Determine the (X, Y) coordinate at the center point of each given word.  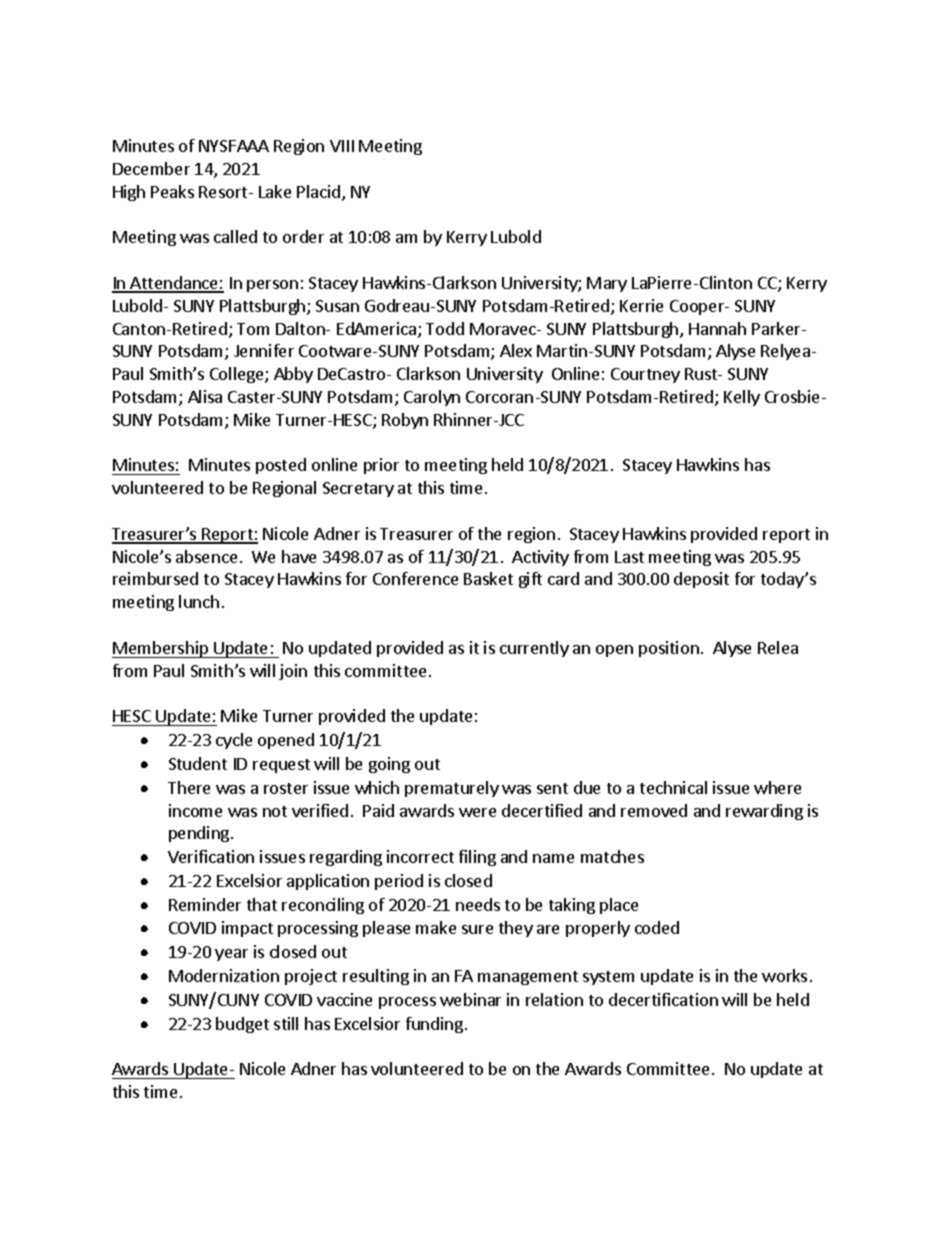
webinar (470, 999)
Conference (415, 578)
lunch (199, 601)
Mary (607, 284)
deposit (701, 580)
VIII (342, 146)
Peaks (172, 191)
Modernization (224, 975)
